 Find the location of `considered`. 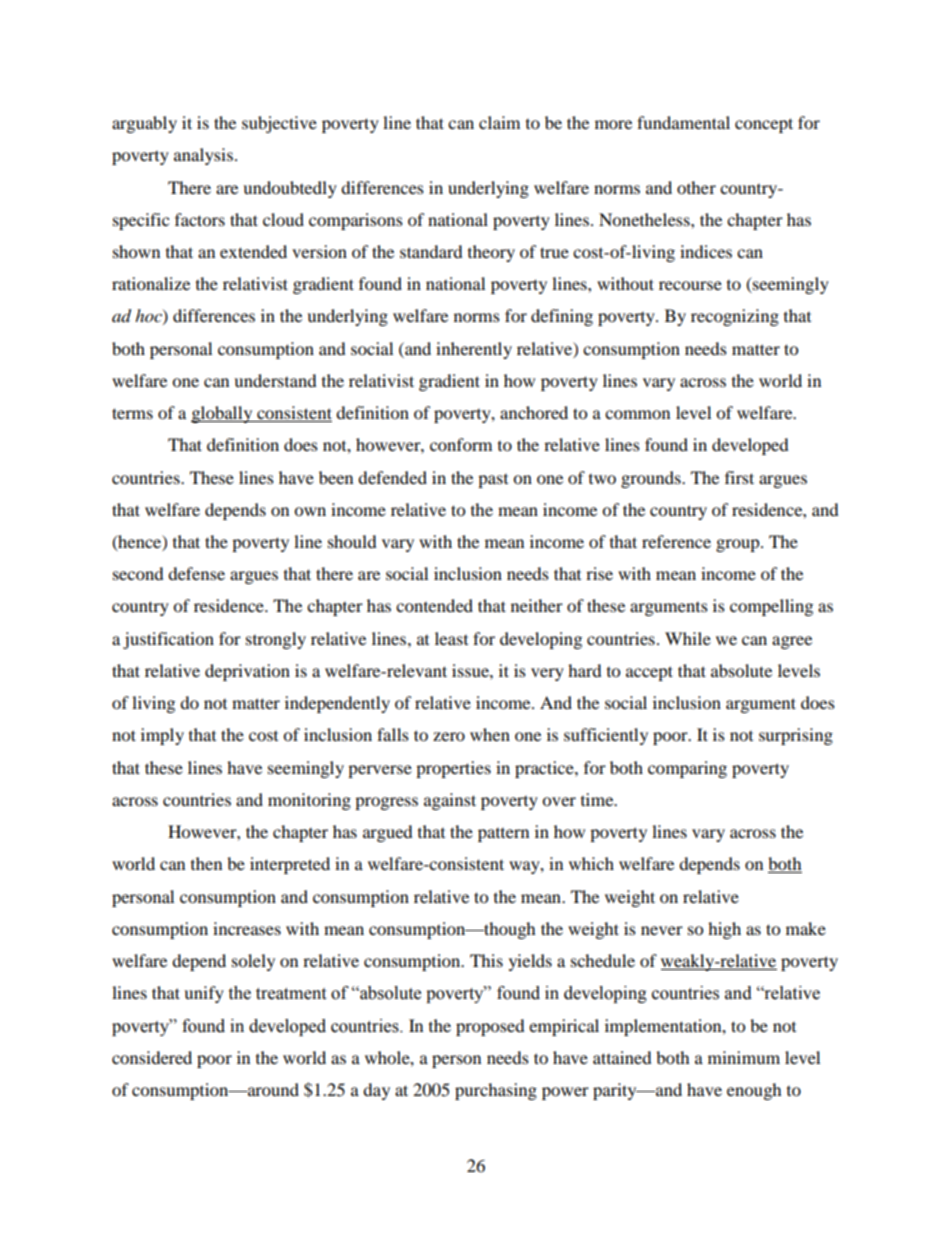

considered is located at coordinates (152, 1057).
